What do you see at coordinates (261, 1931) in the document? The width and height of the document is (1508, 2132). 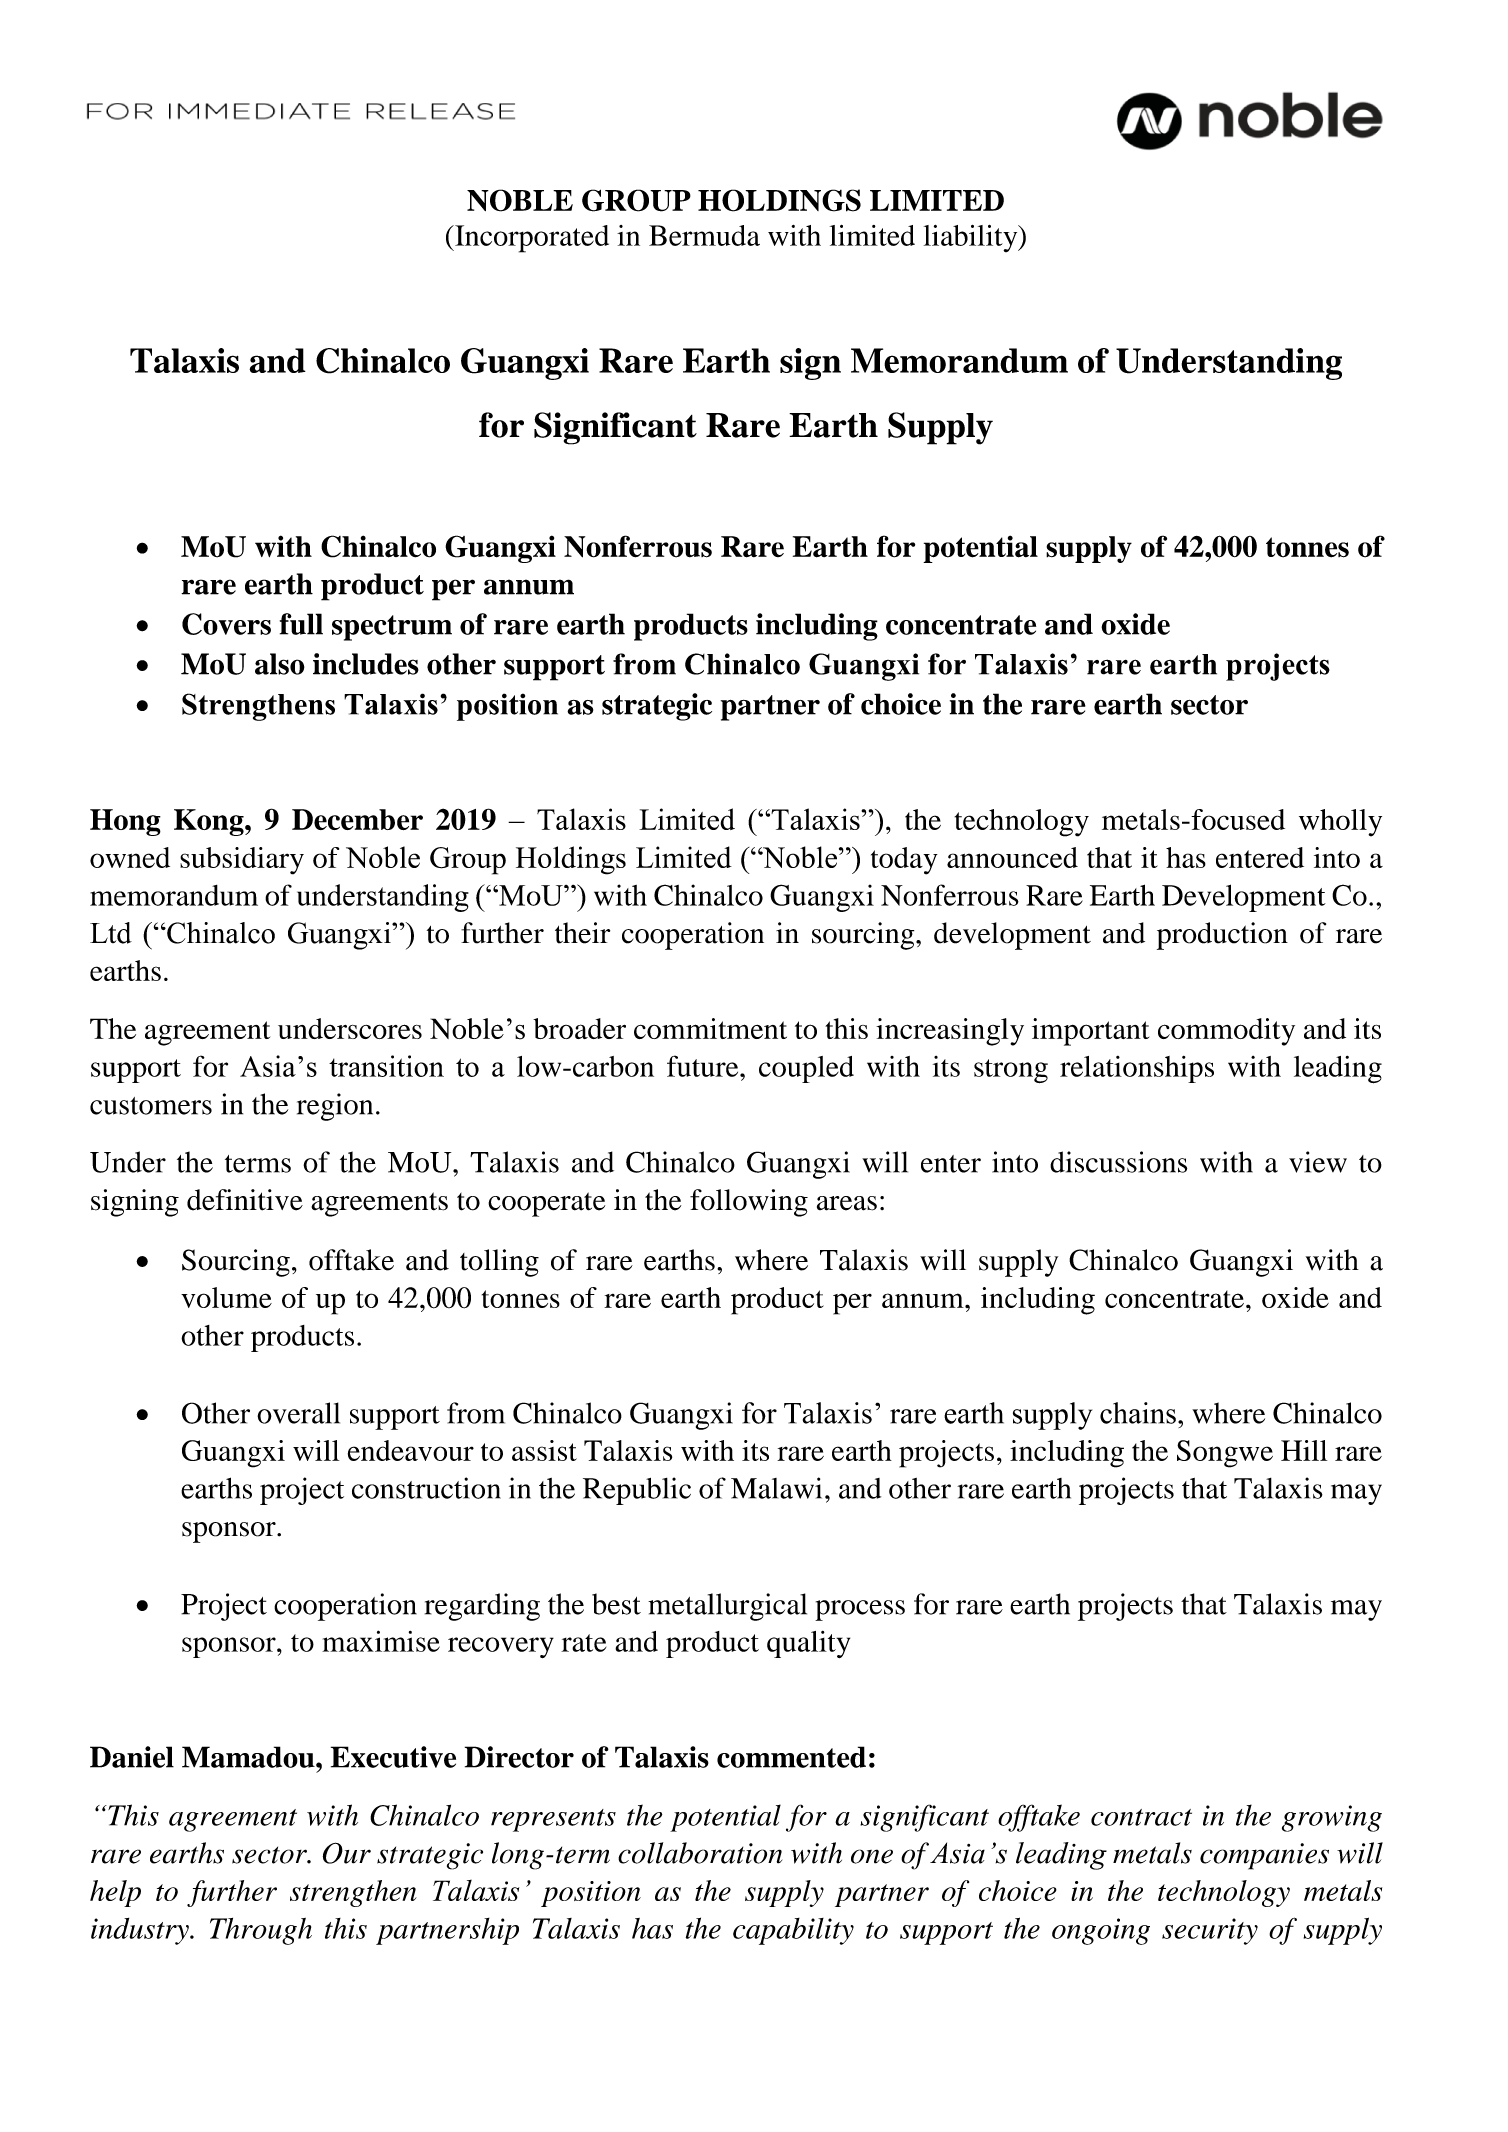 I see `Through` at bounding box center [261, 1931].
